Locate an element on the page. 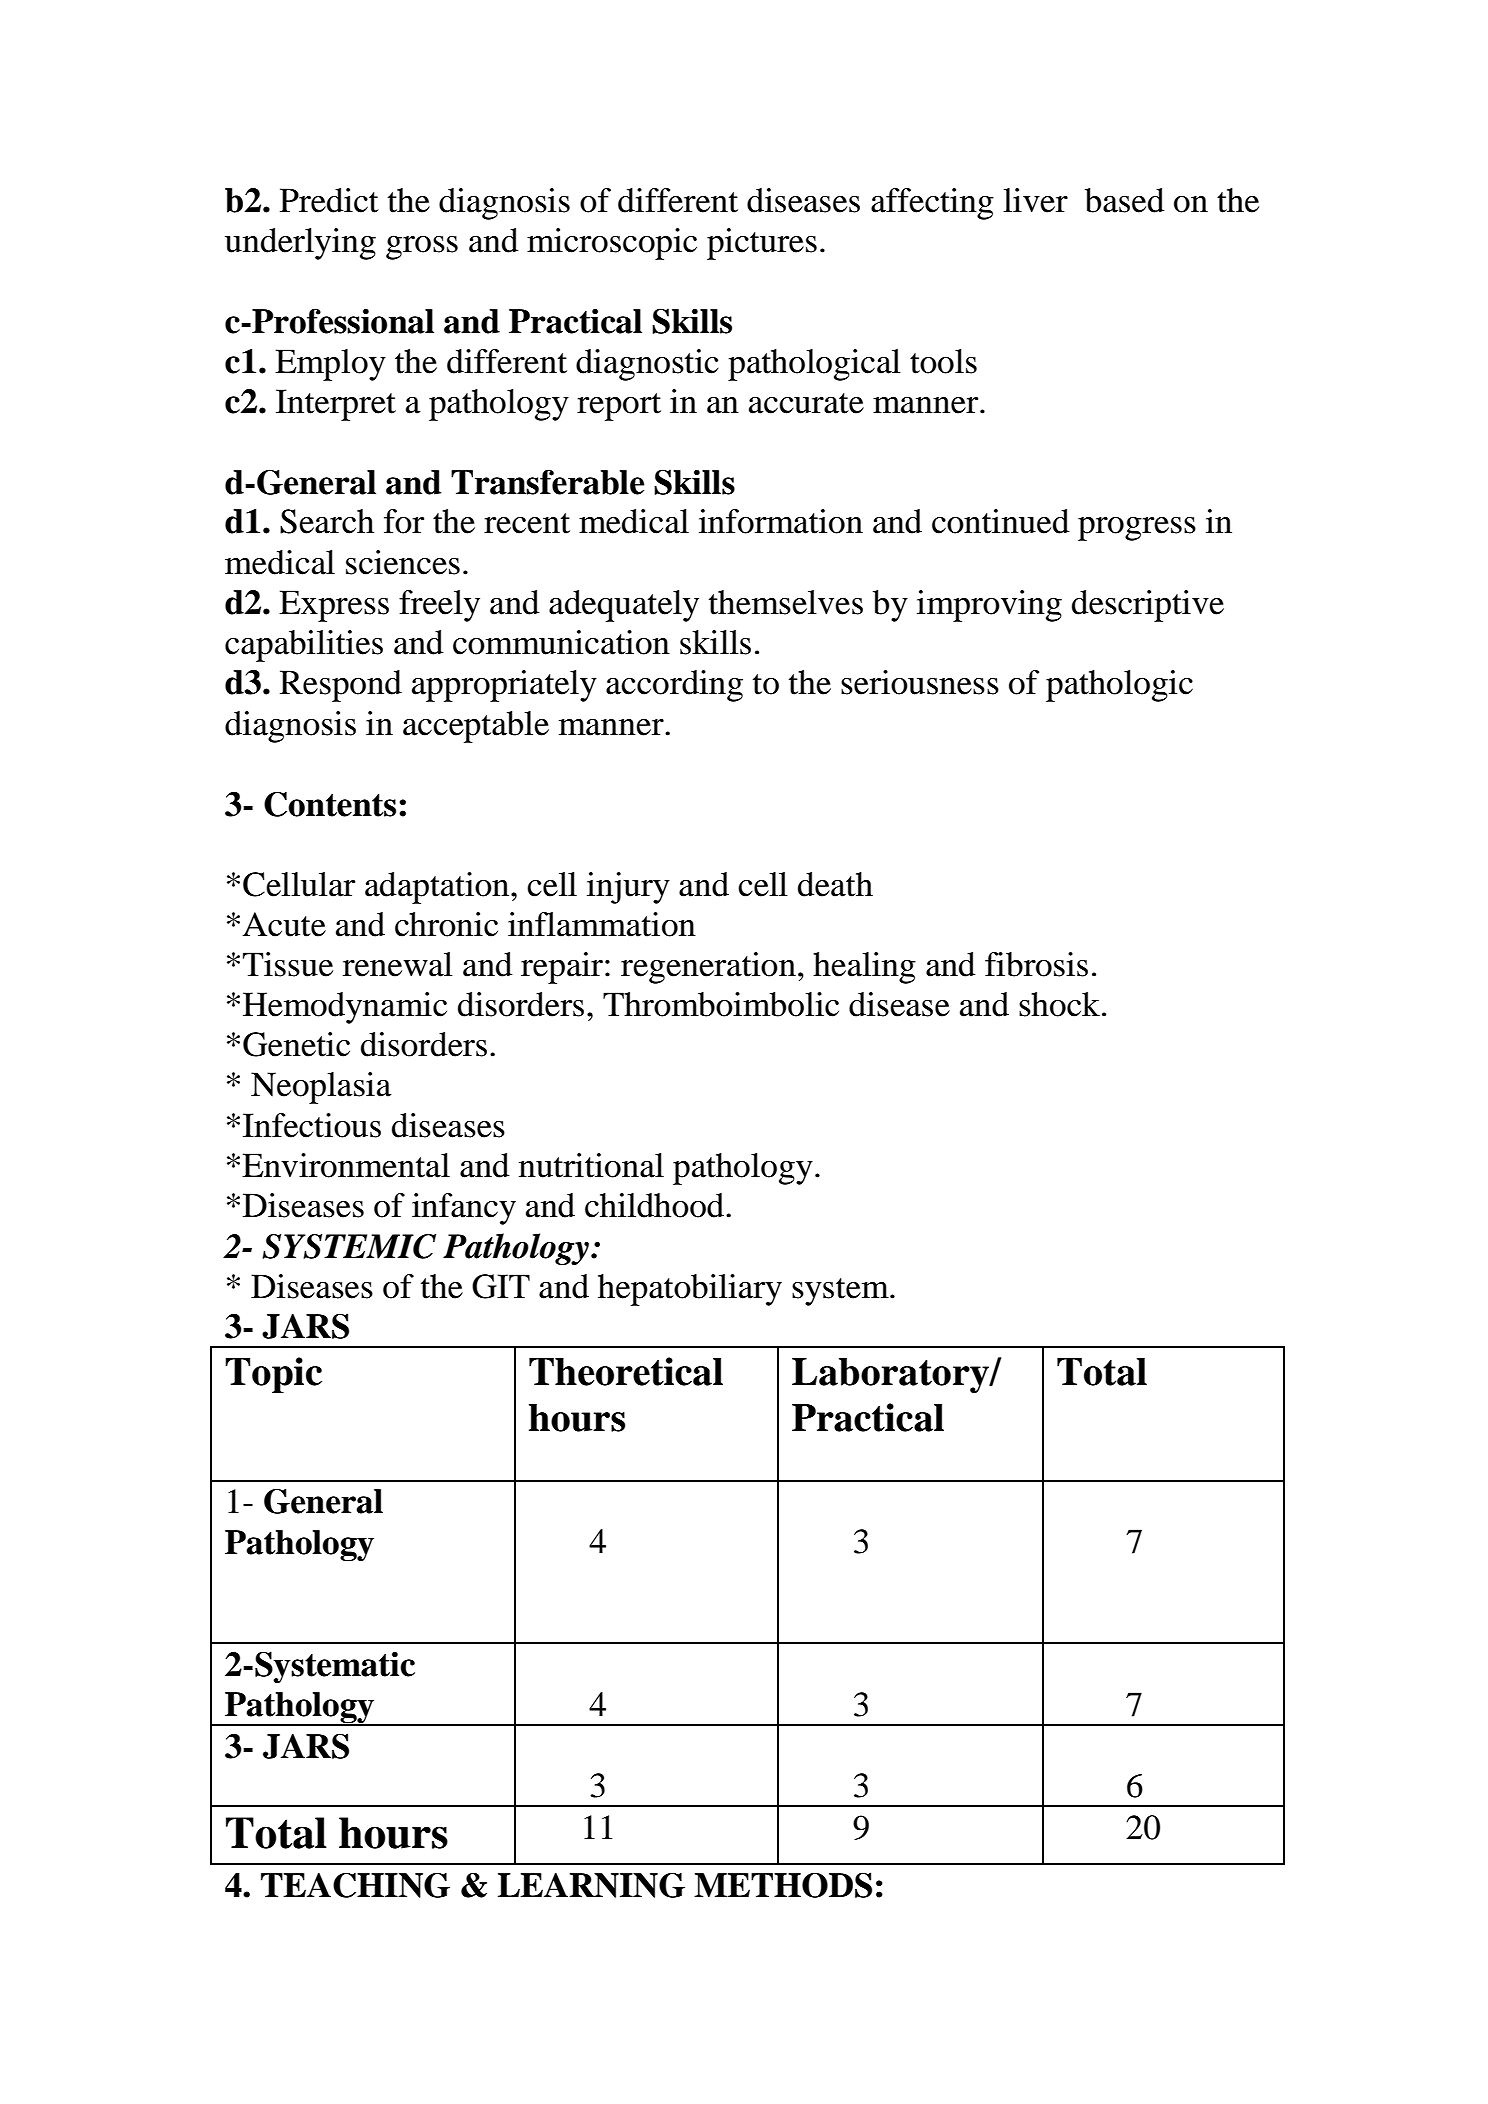 The height and width of the page is (2104, 1488). injury is located at coordinates (628, 888).
